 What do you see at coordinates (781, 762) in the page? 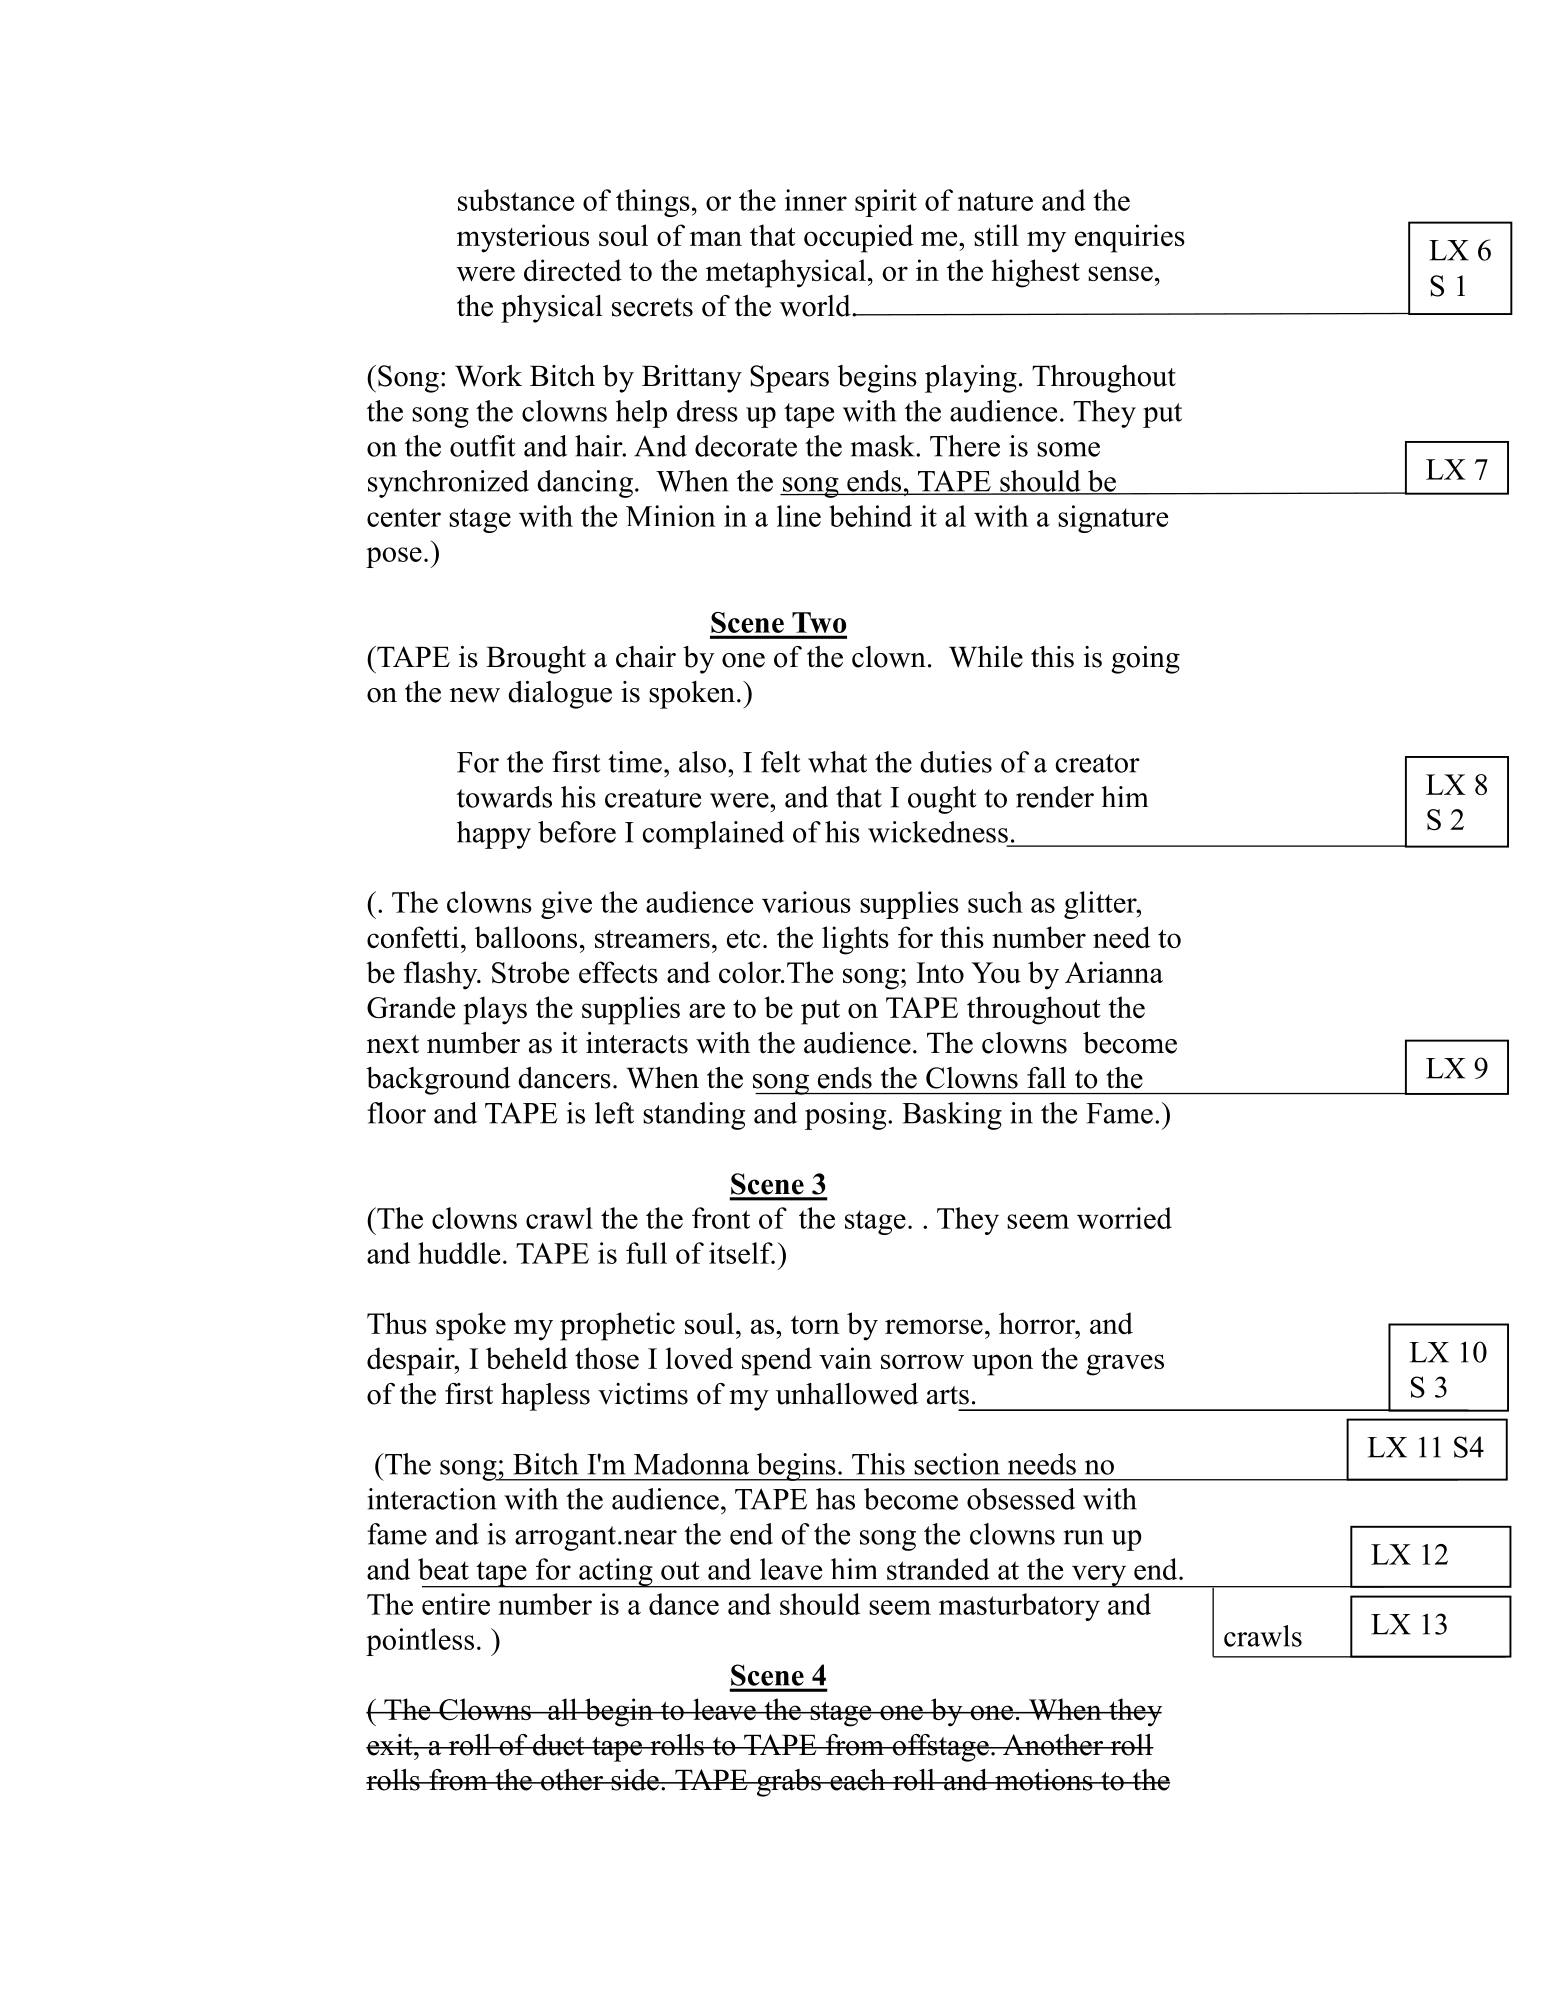
I see `felt` at bounding box center [781, 762].
